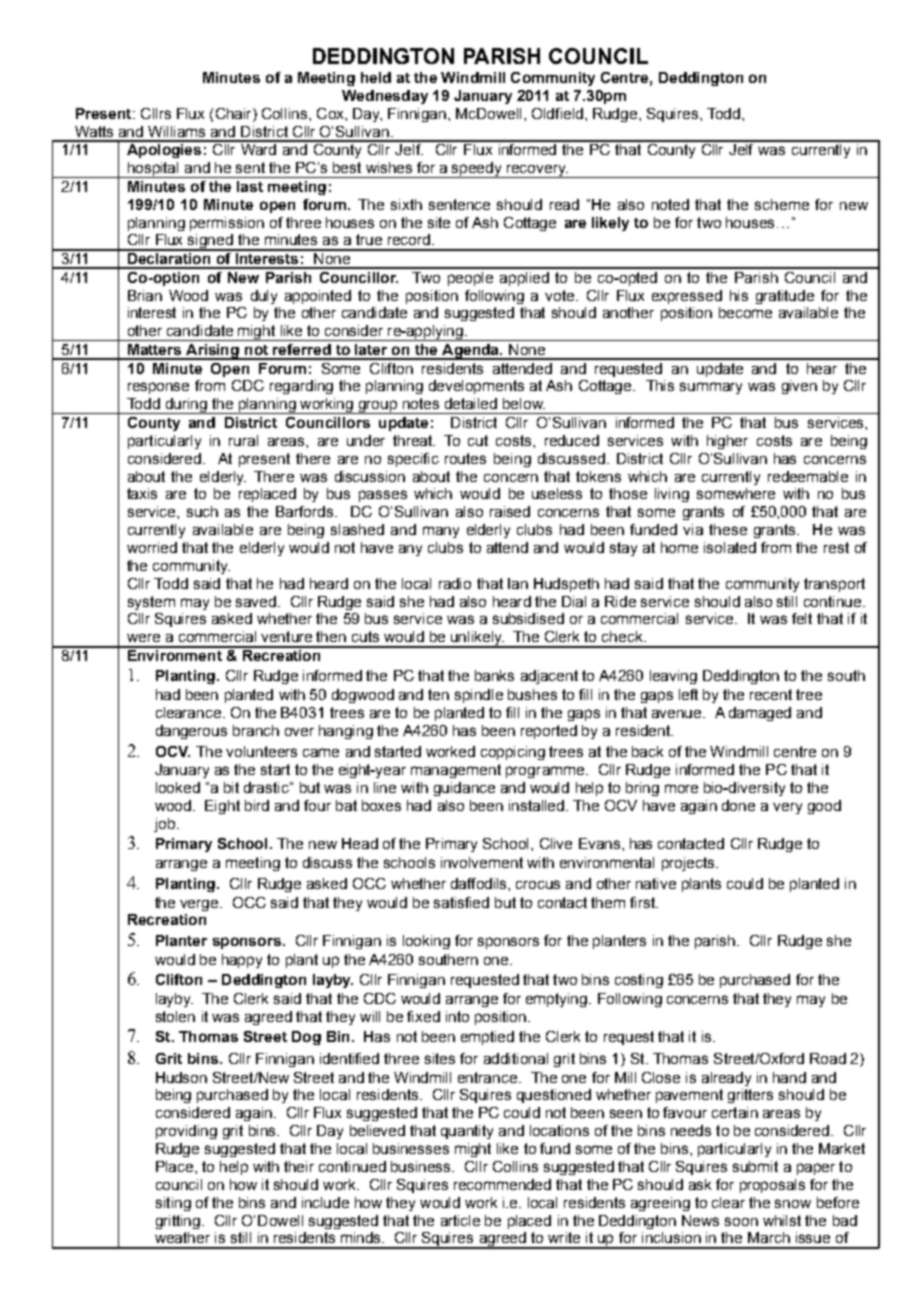 The width and height of the document is (924, 1308). Describe the element at coordinates (727, 442) in the document. I see `higher` at that location.
